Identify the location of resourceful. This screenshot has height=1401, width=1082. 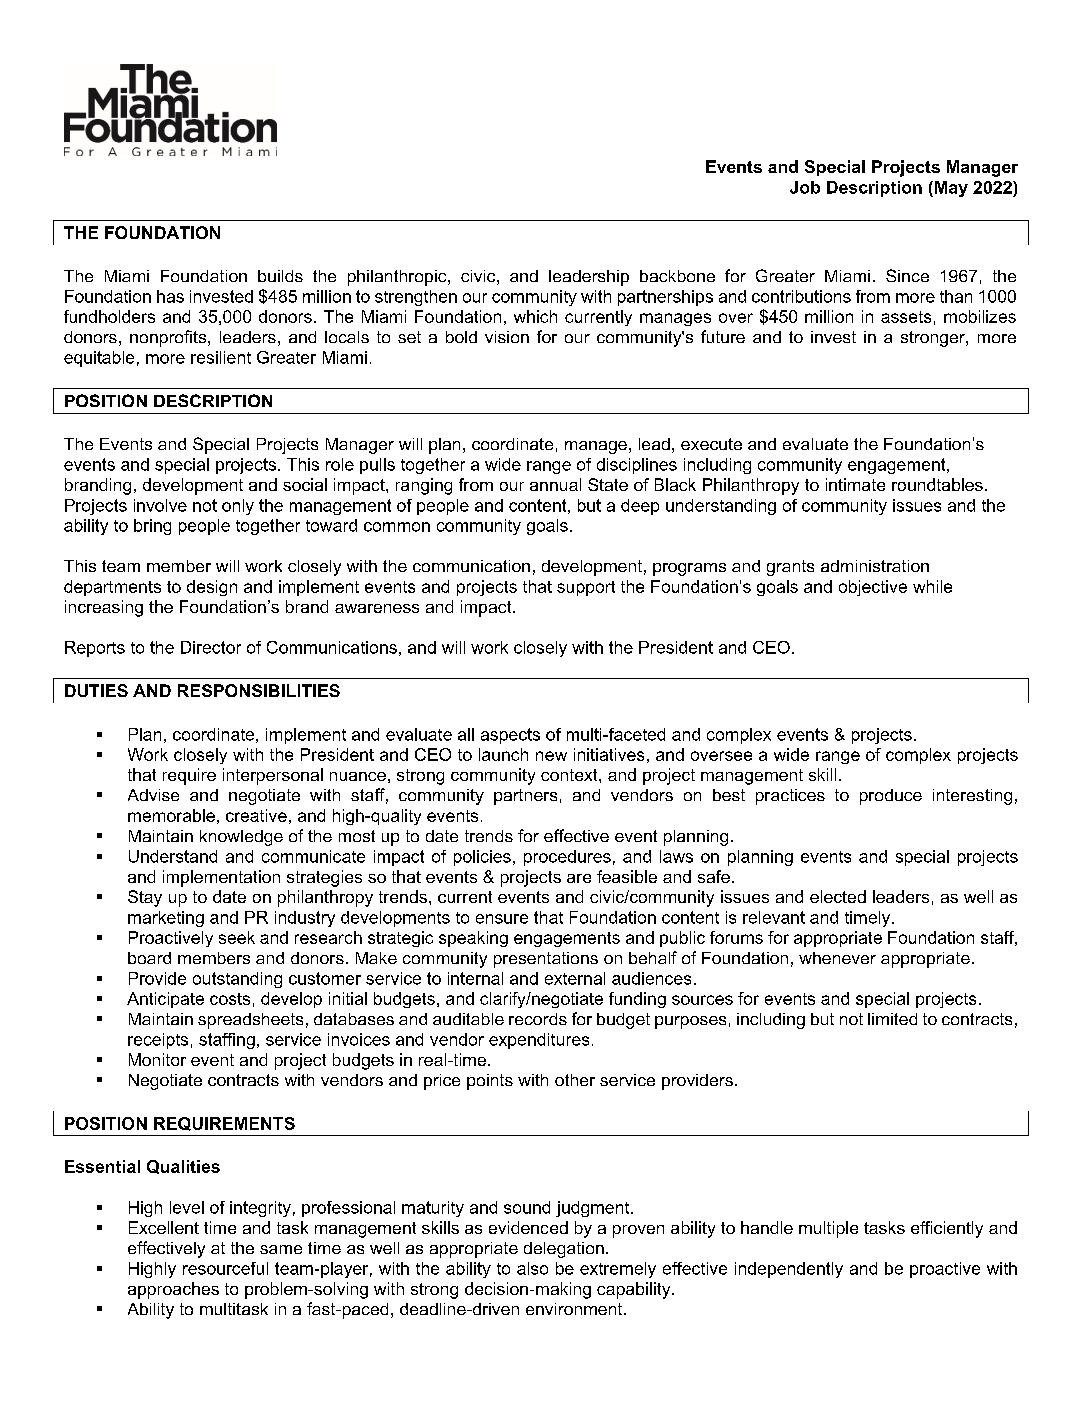
(225, 1268).
